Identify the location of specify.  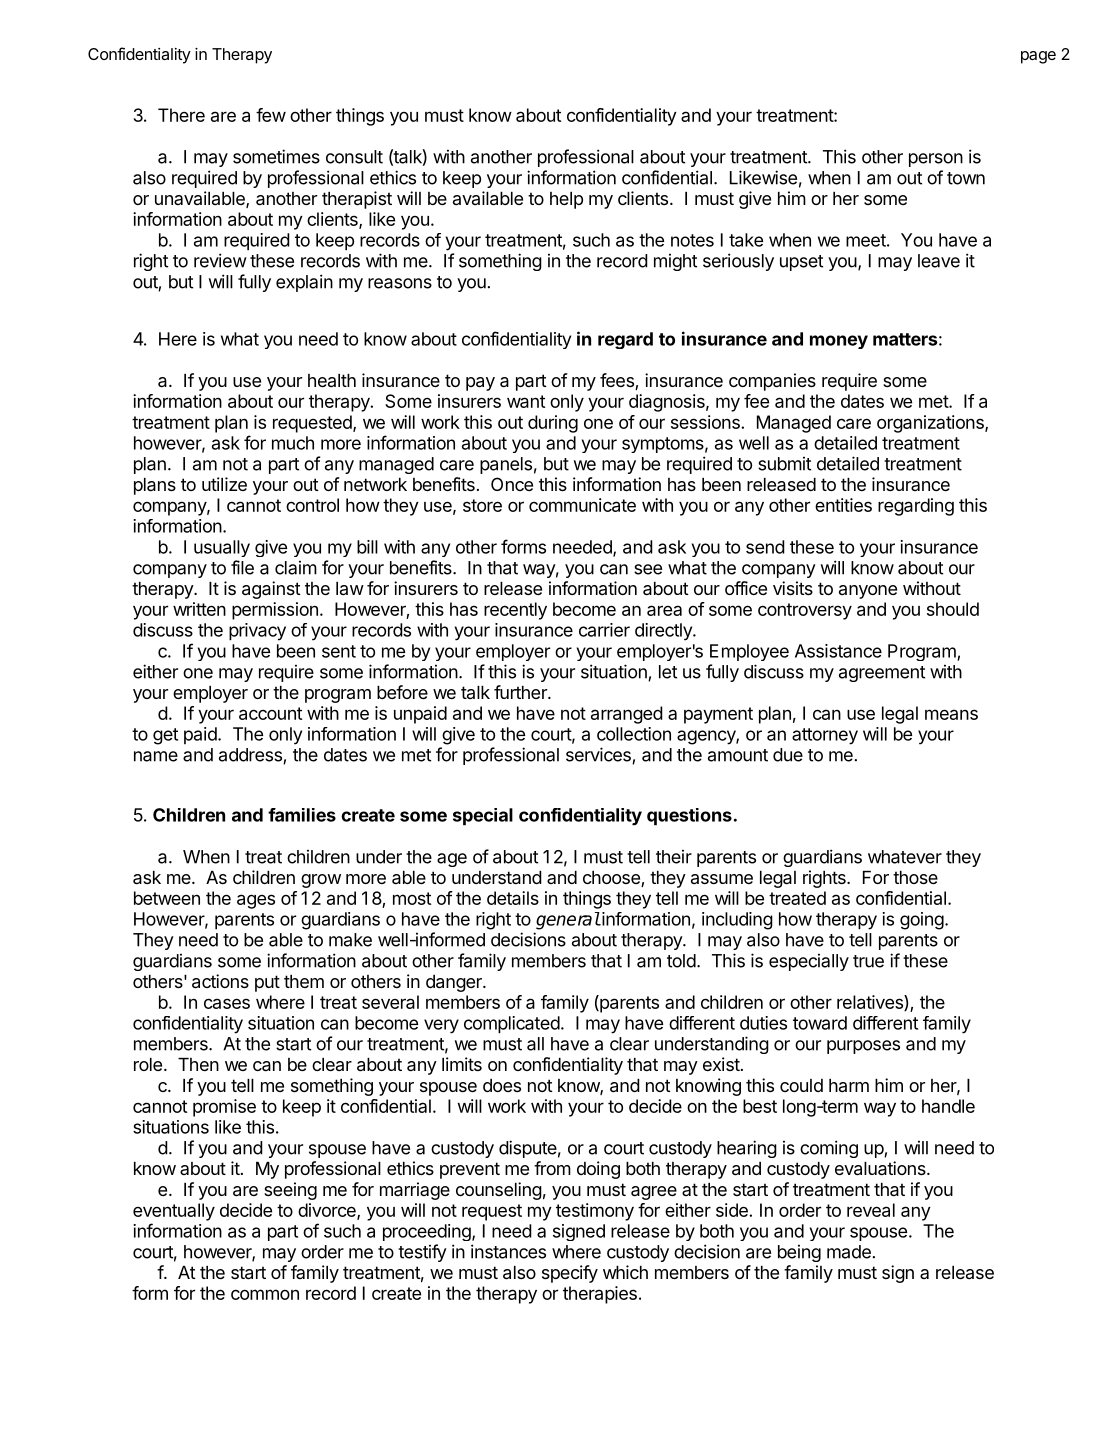
(570, 1274).
